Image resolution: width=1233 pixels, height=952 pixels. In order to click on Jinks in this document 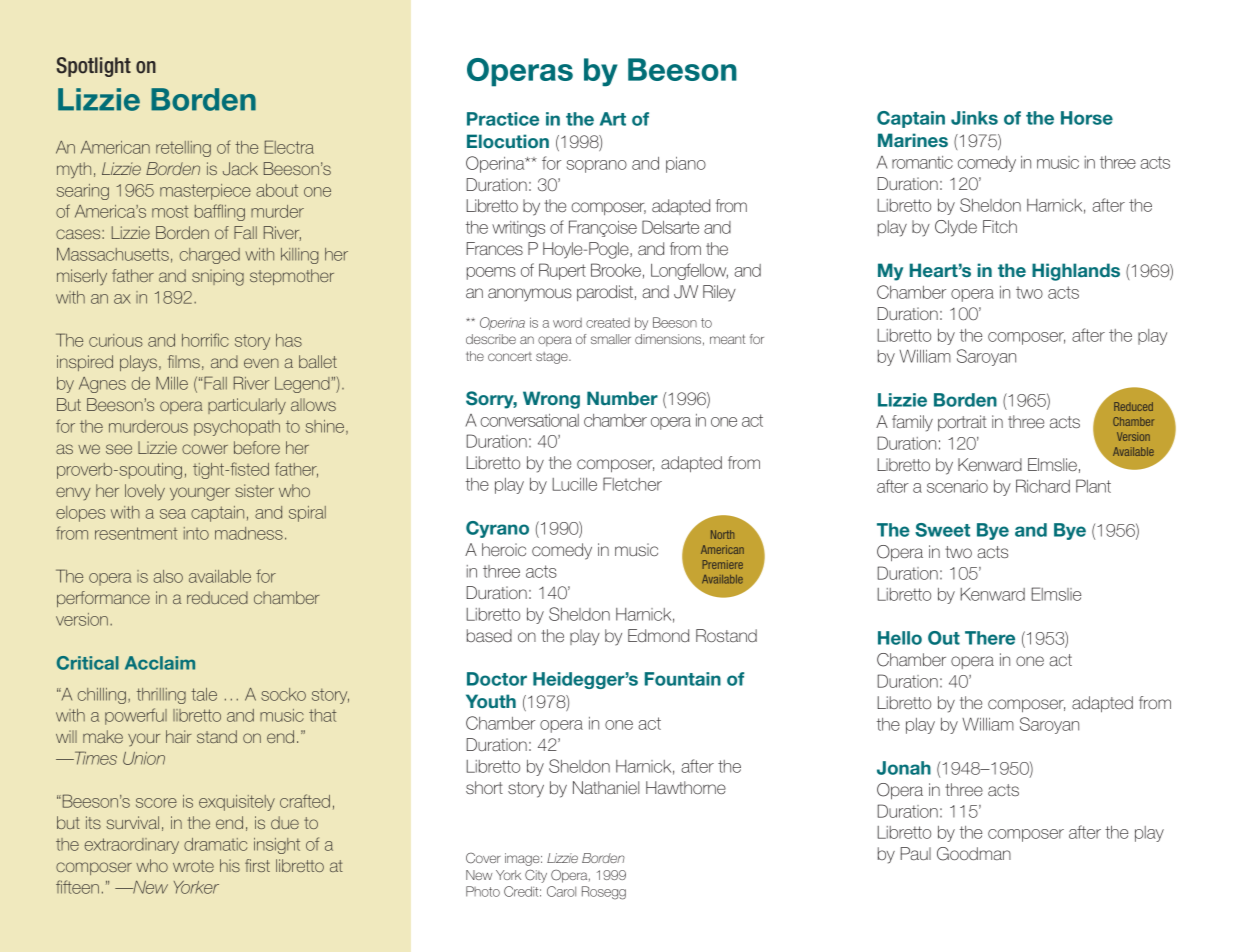, I will do `click(974, 118)`.
